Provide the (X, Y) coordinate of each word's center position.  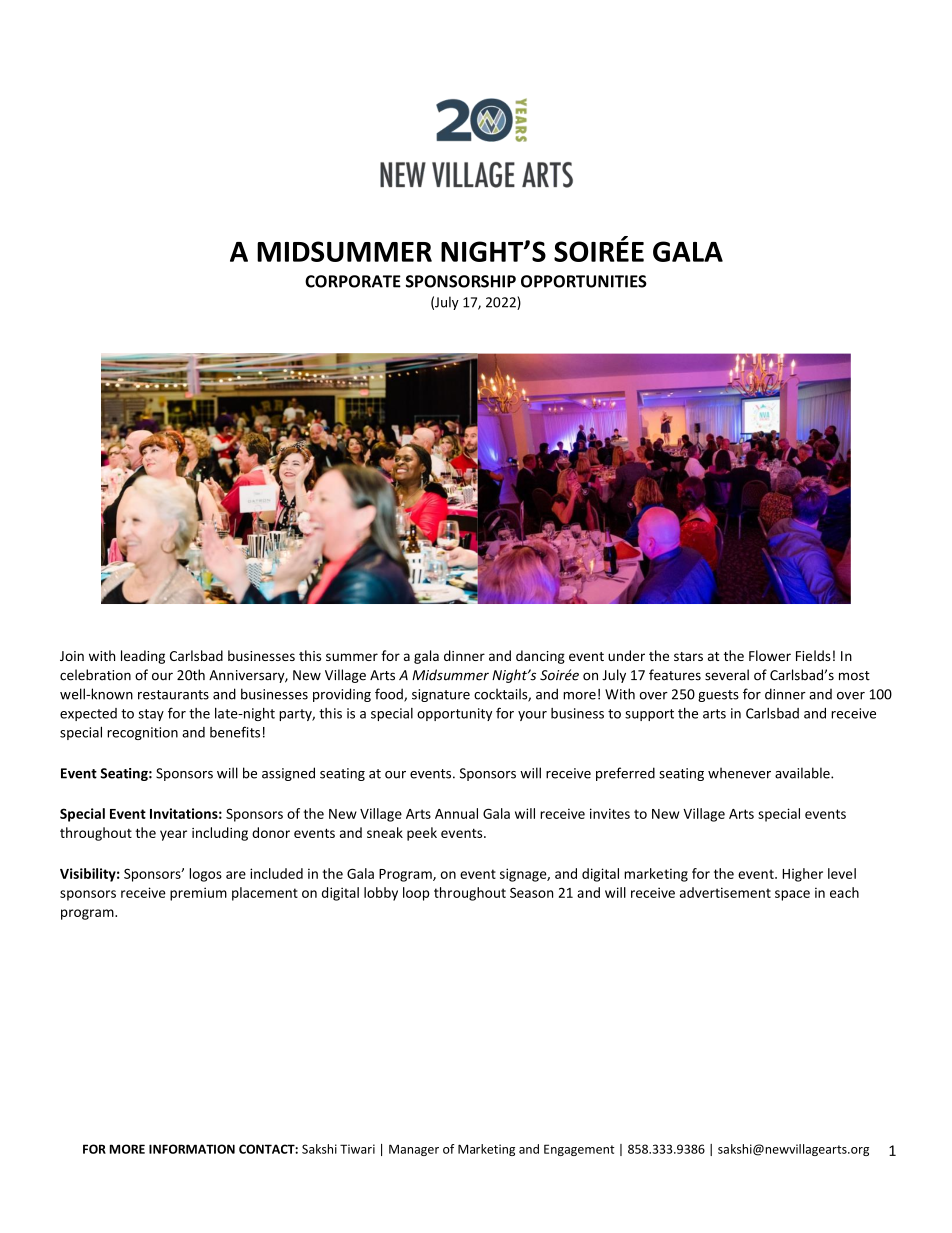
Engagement (579, 1150)
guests (718, 696)
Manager (414, 1150)
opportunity (454, 714)
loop (416, 894)
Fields (813, 655)
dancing (540, 657)
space (792, 895)
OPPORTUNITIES (584, 281)
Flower (770, 655)
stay (151, 715)
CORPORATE (353, 281)
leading (143, 657)
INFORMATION (192, 1149)
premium (198, 894)
